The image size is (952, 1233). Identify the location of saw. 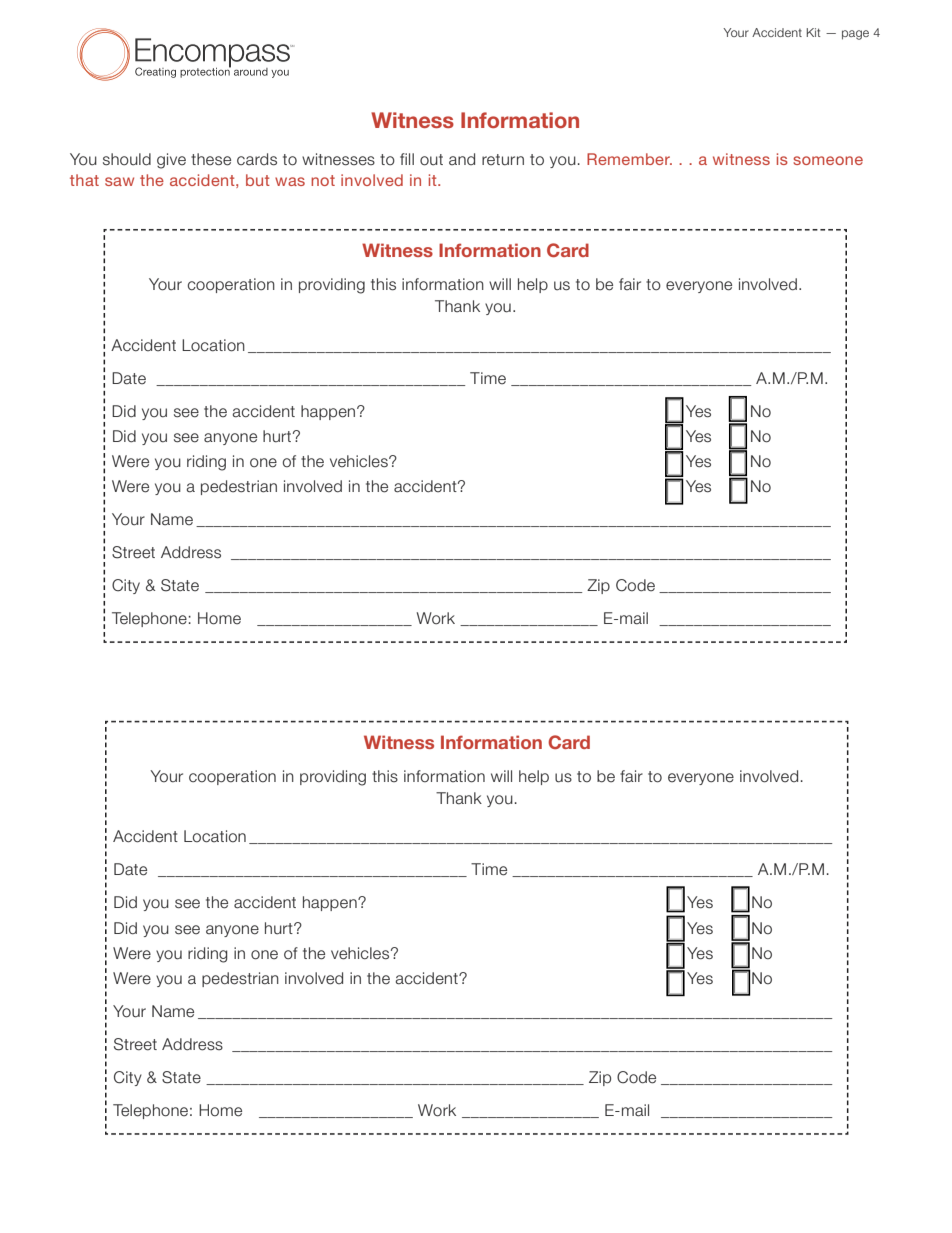
(119, 181).
